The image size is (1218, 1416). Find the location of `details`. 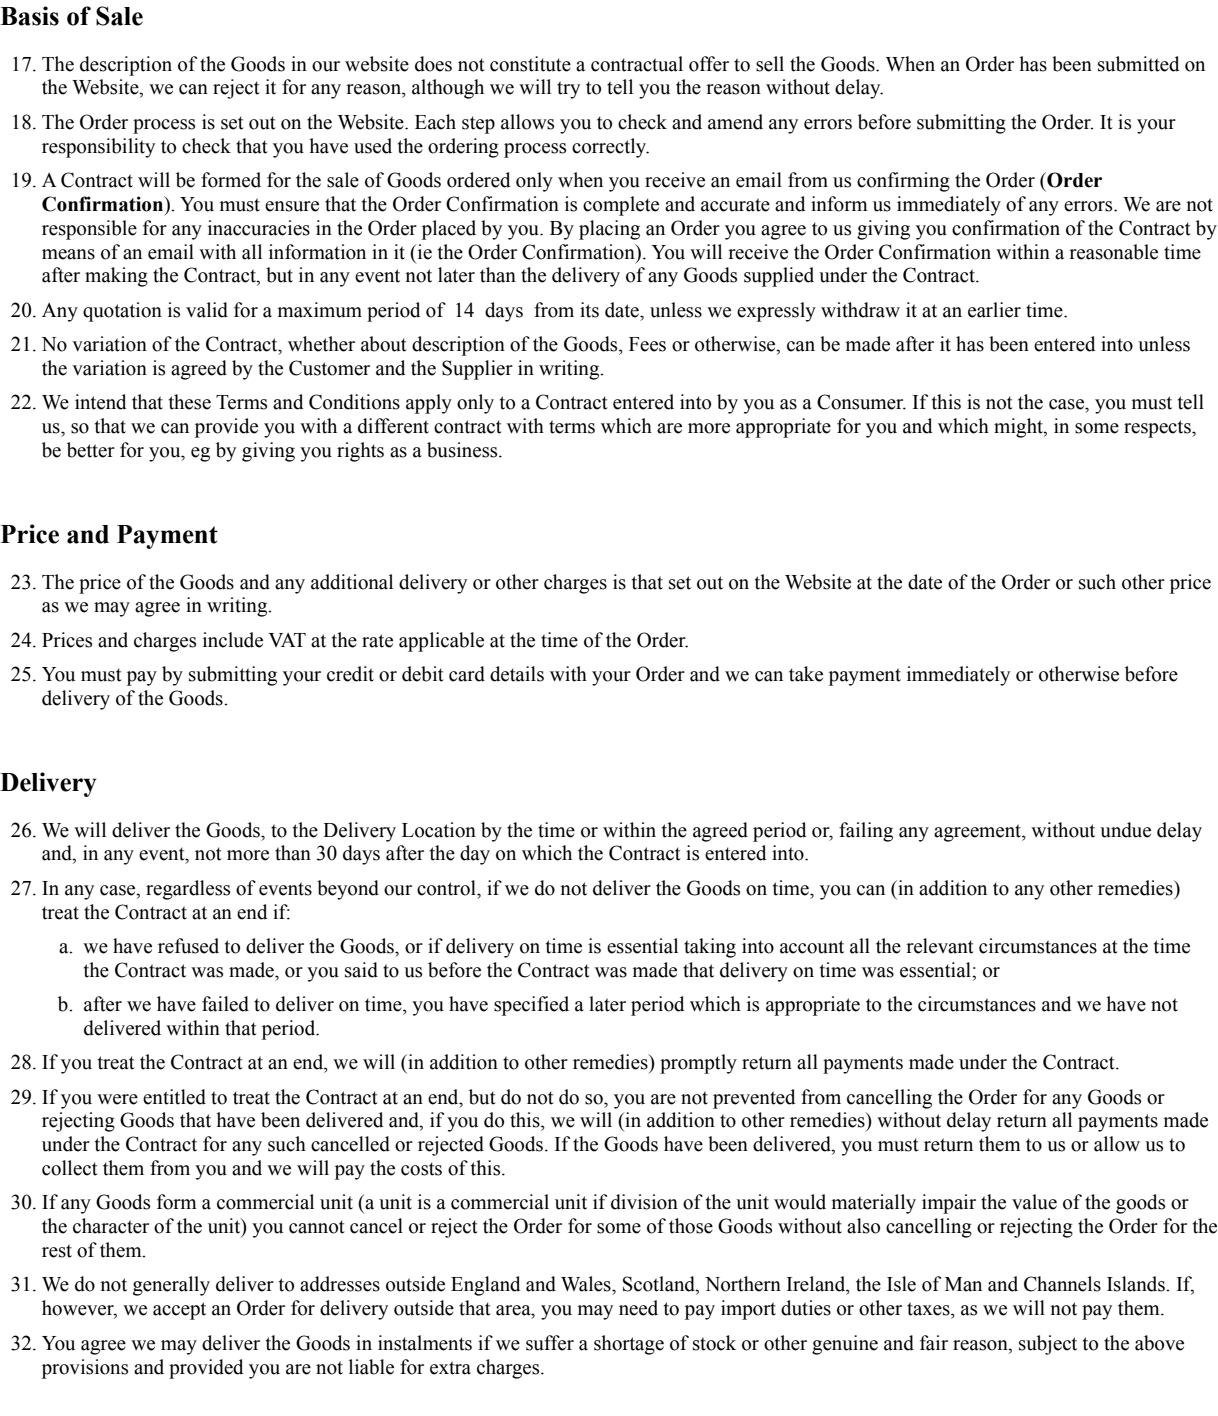

details is located at coordinates (517, 674).
